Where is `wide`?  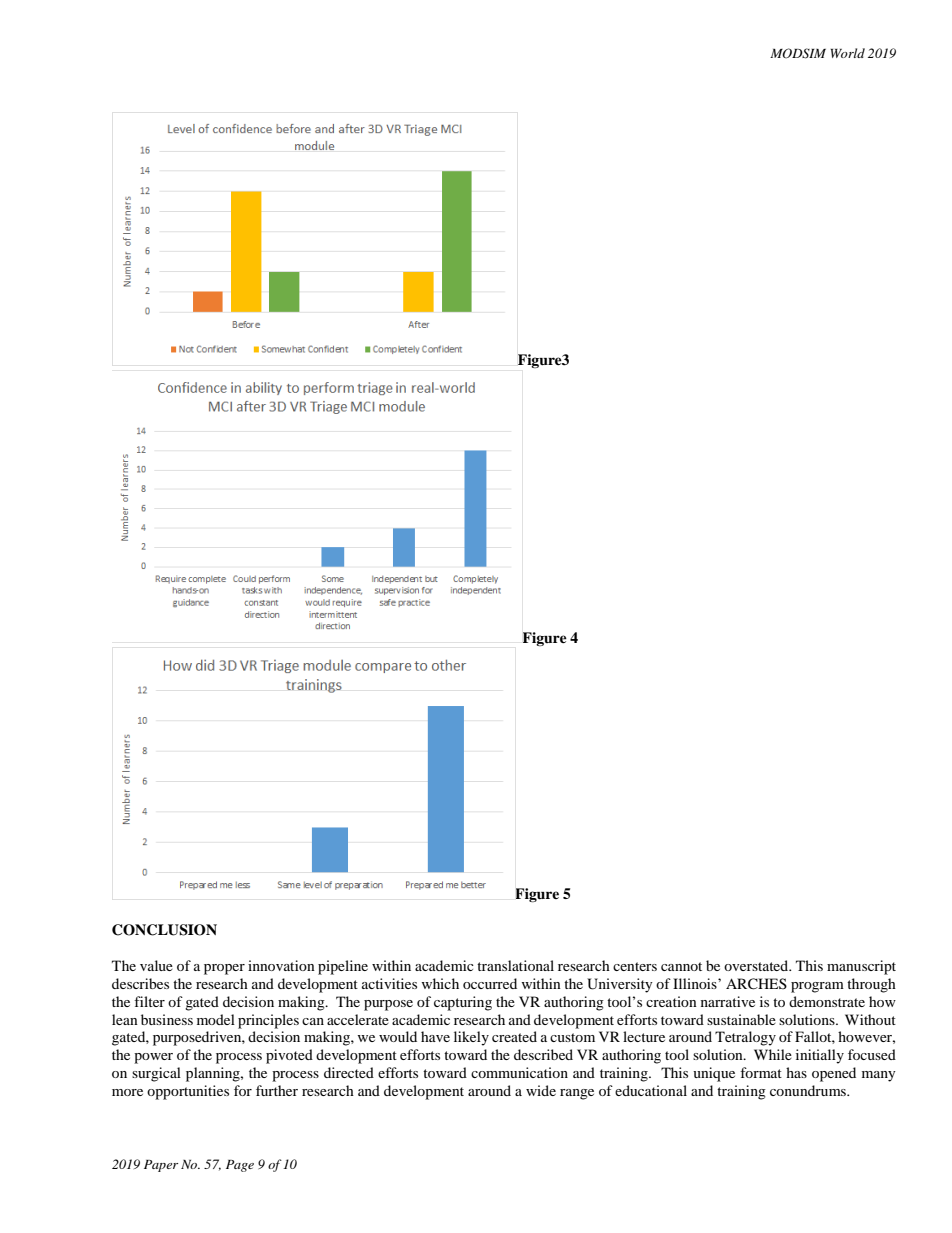 wide is located at coordinates (541, 1090).
